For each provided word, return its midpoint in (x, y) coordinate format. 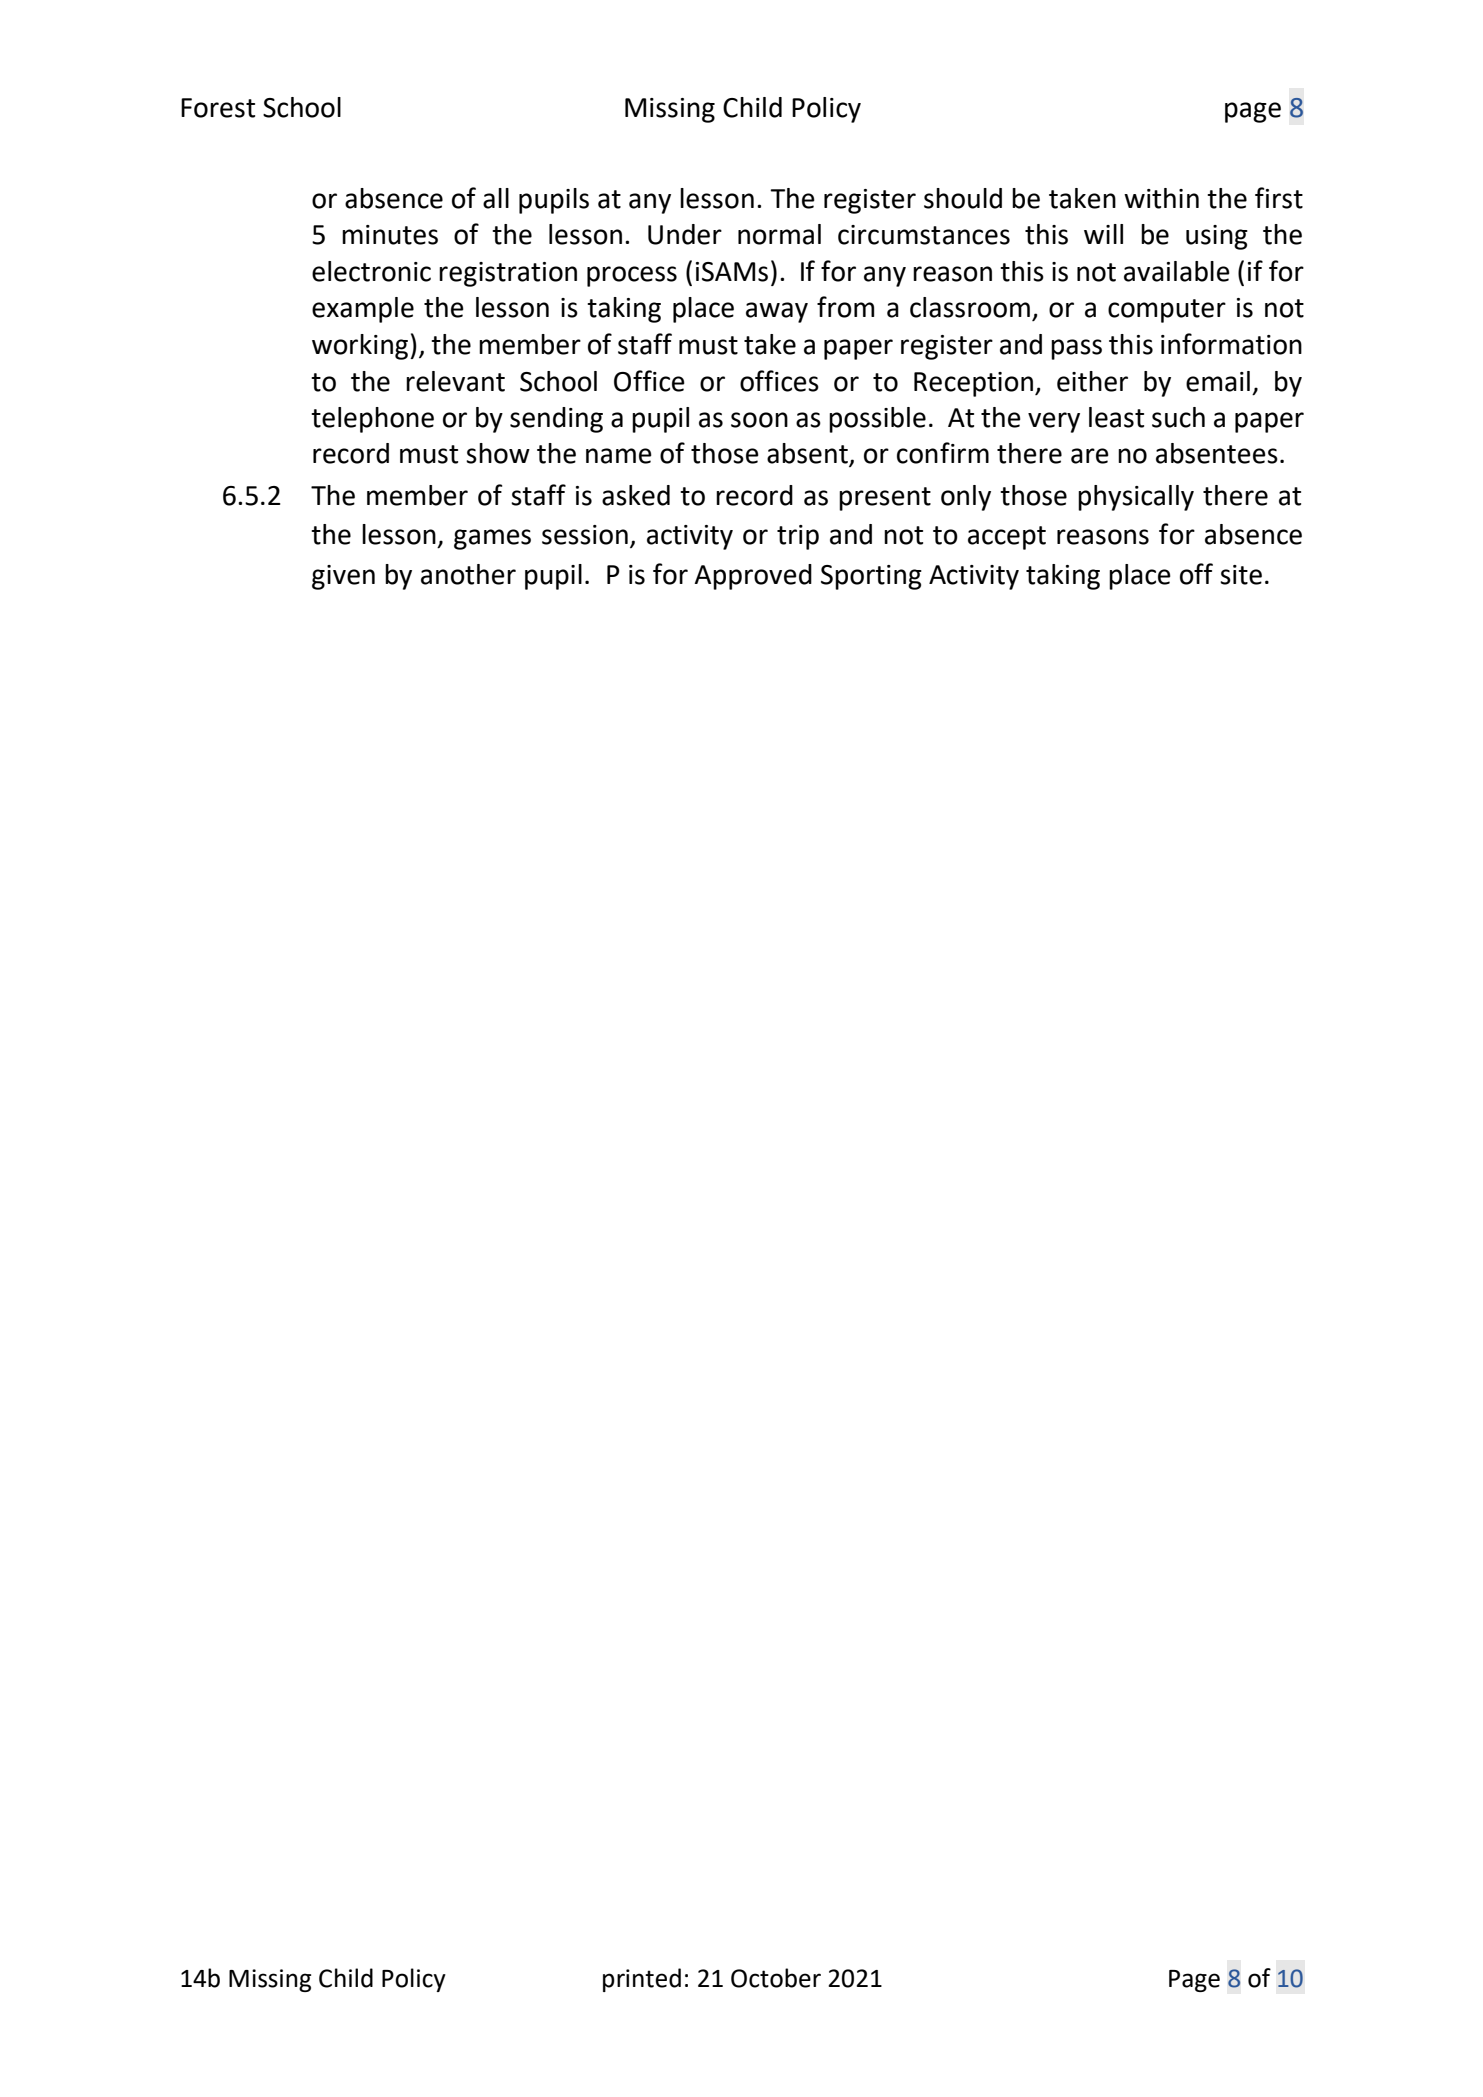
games (492, 539)
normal (779, 234)
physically (1136, 498)
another (468, 574)
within (1161, 198)
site (1241, 575)
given (343, 577)
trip (798, 537)
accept (1007, 538)
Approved (753, 577)
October (776, 1978)
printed (642, 1980)
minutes (390, 235)
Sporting (871, 577)
